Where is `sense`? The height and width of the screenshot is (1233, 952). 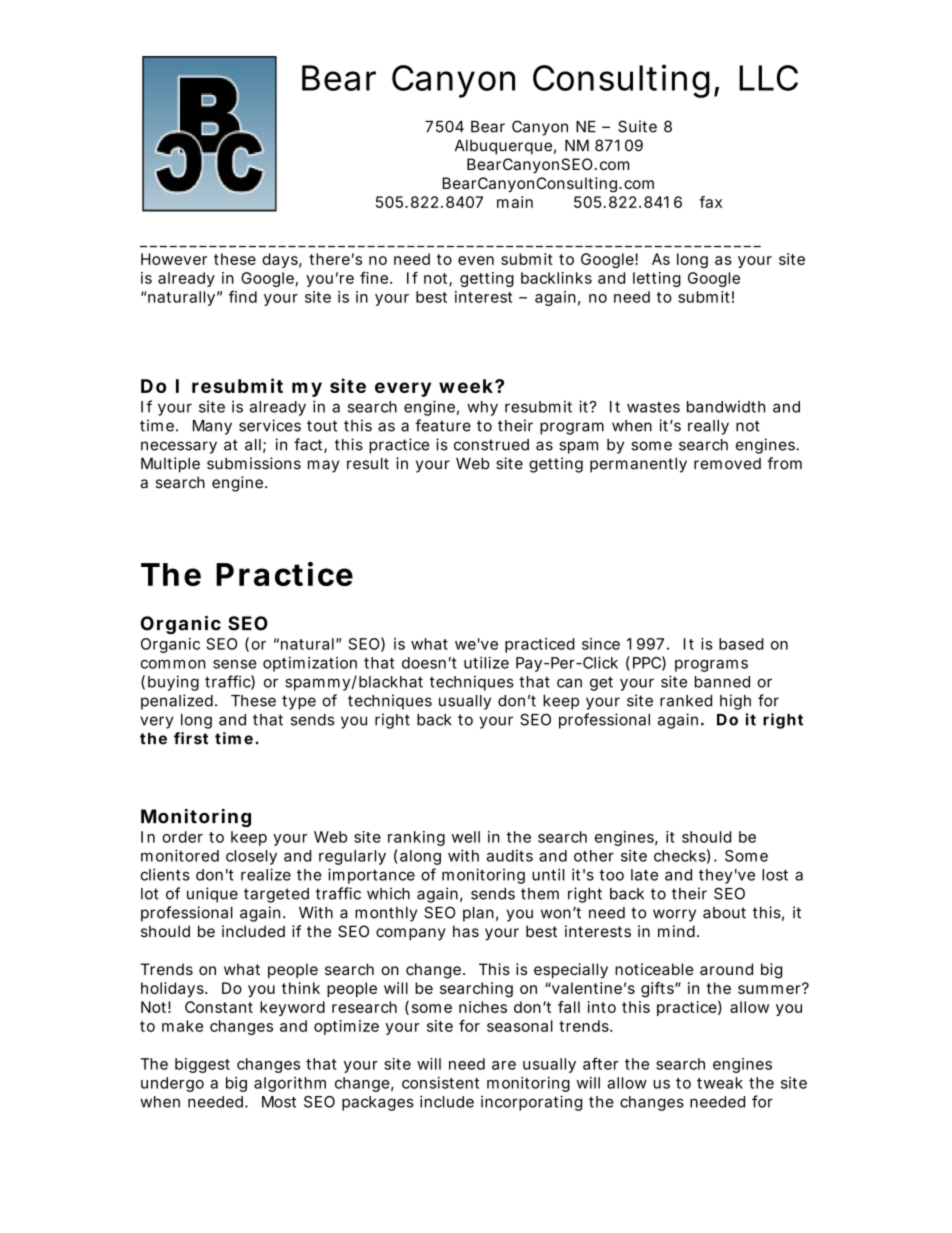 sense is located at coordinates (235, 664).
